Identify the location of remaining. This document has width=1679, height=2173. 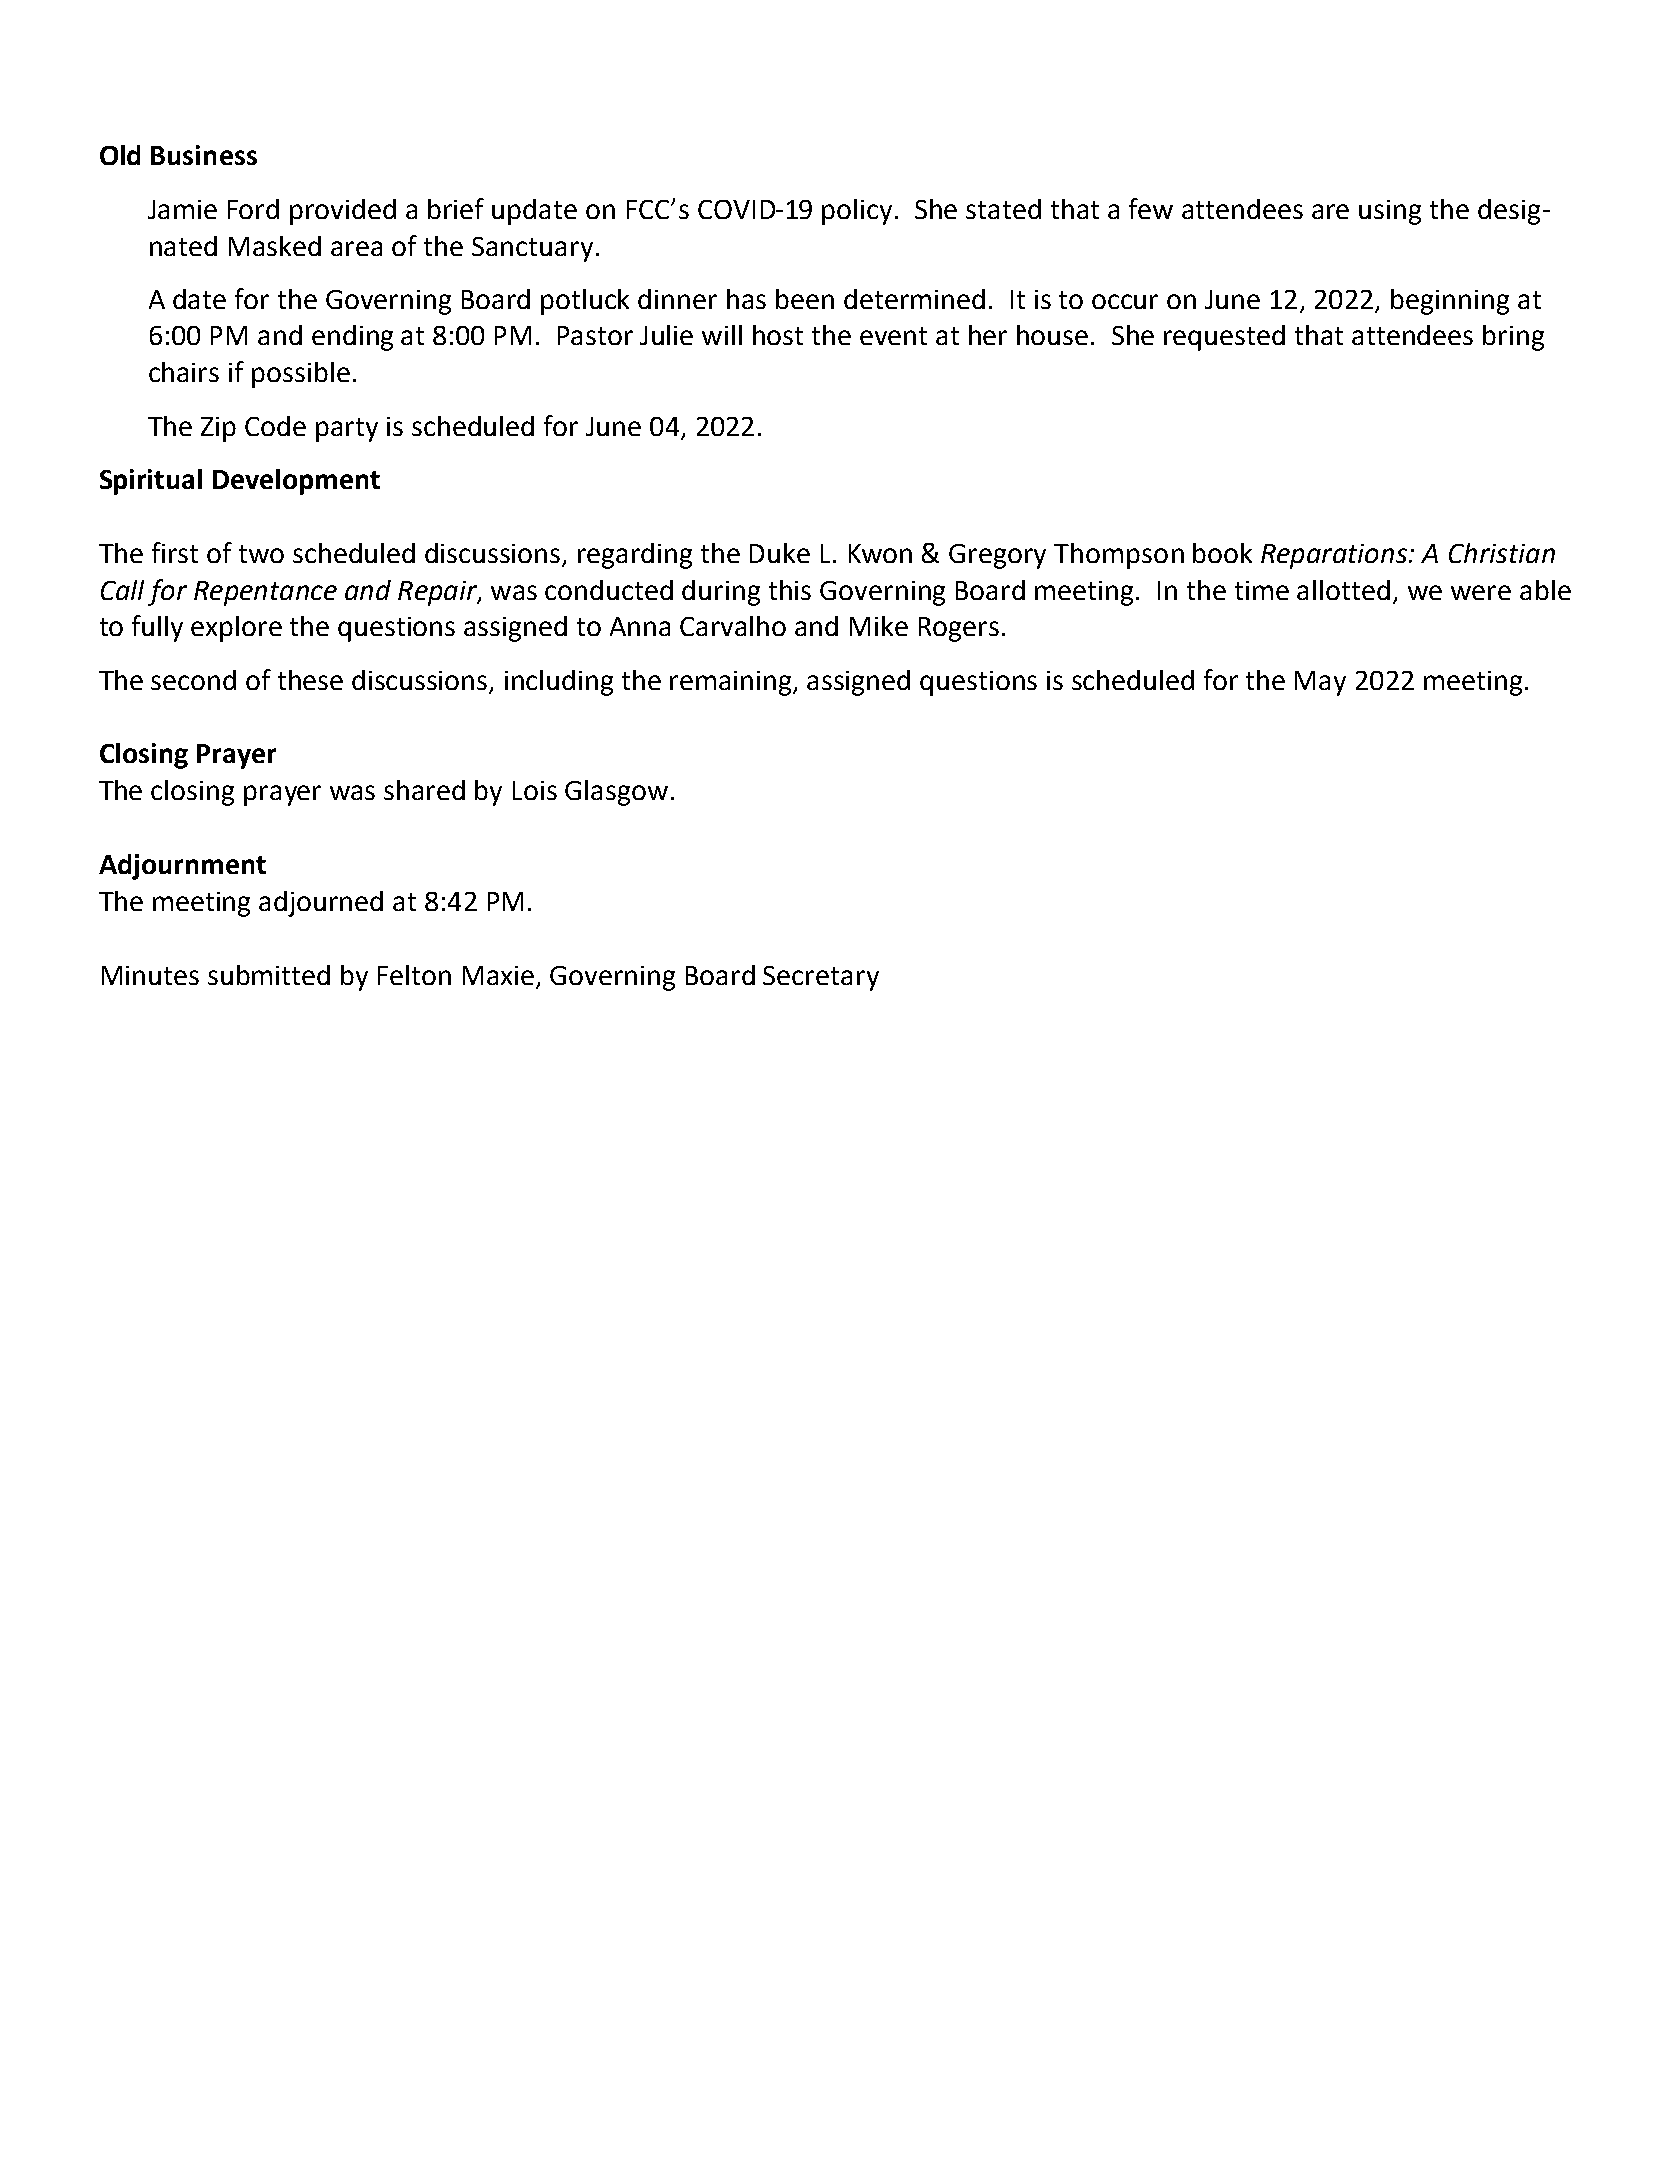
(732, 683).
